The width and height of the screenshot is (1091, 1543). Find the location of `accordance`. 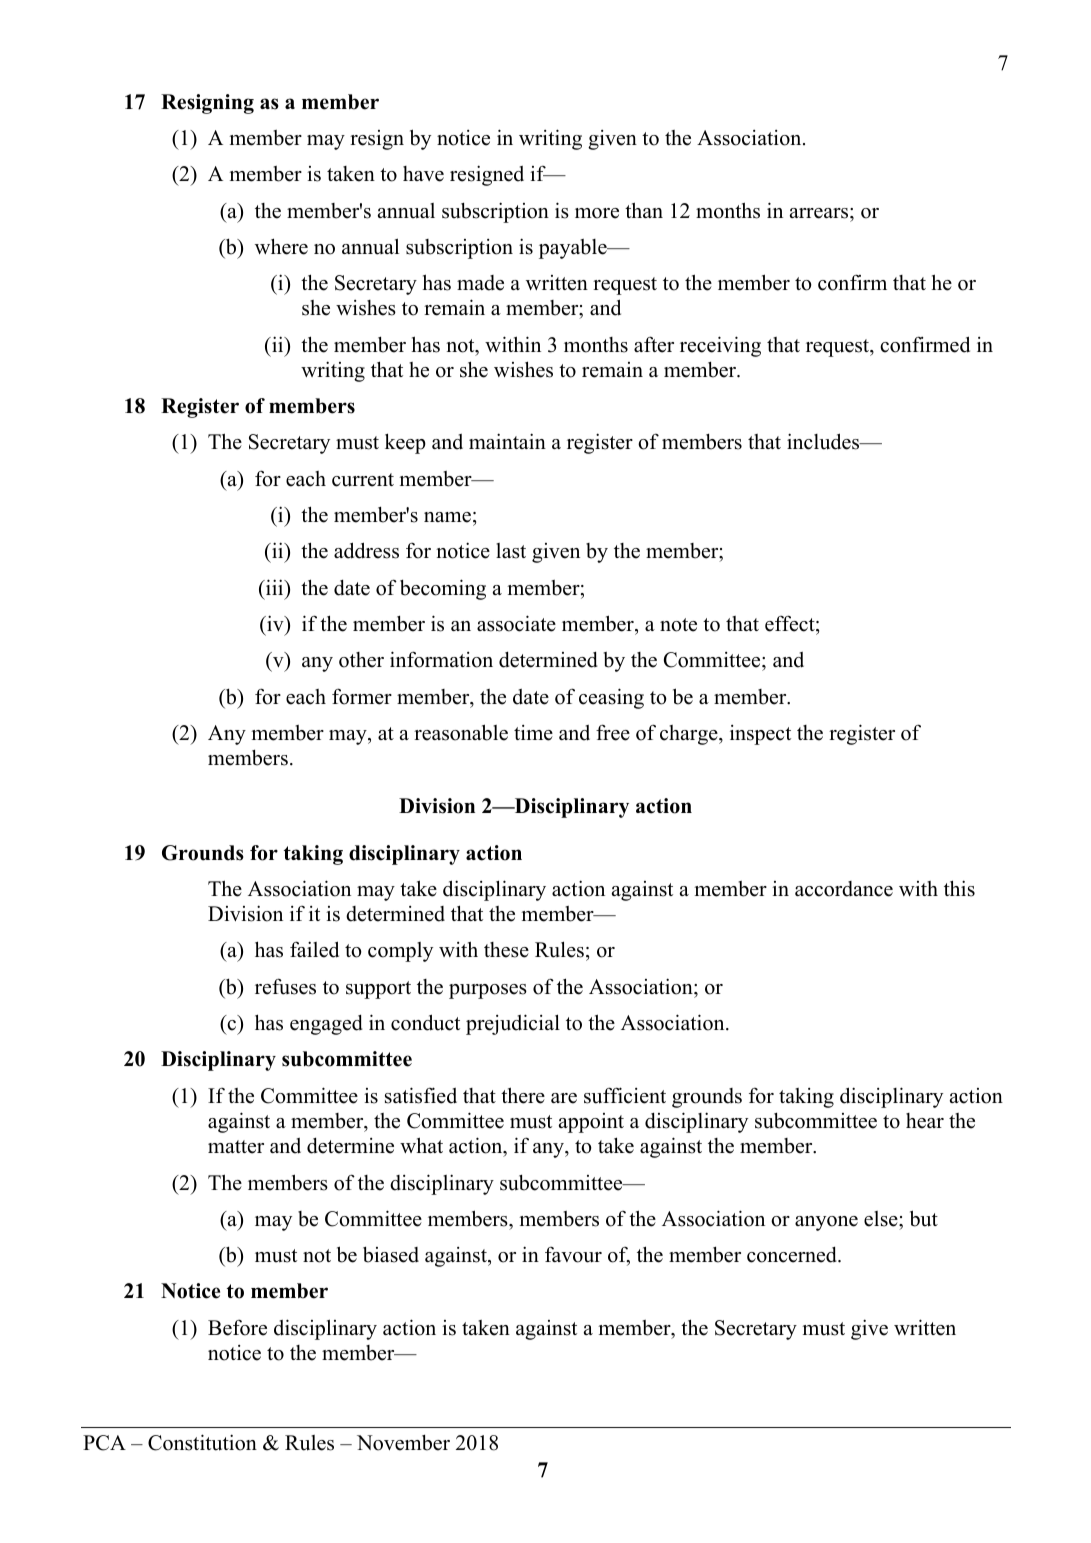

accordance is located at coordinates (844, 889).
